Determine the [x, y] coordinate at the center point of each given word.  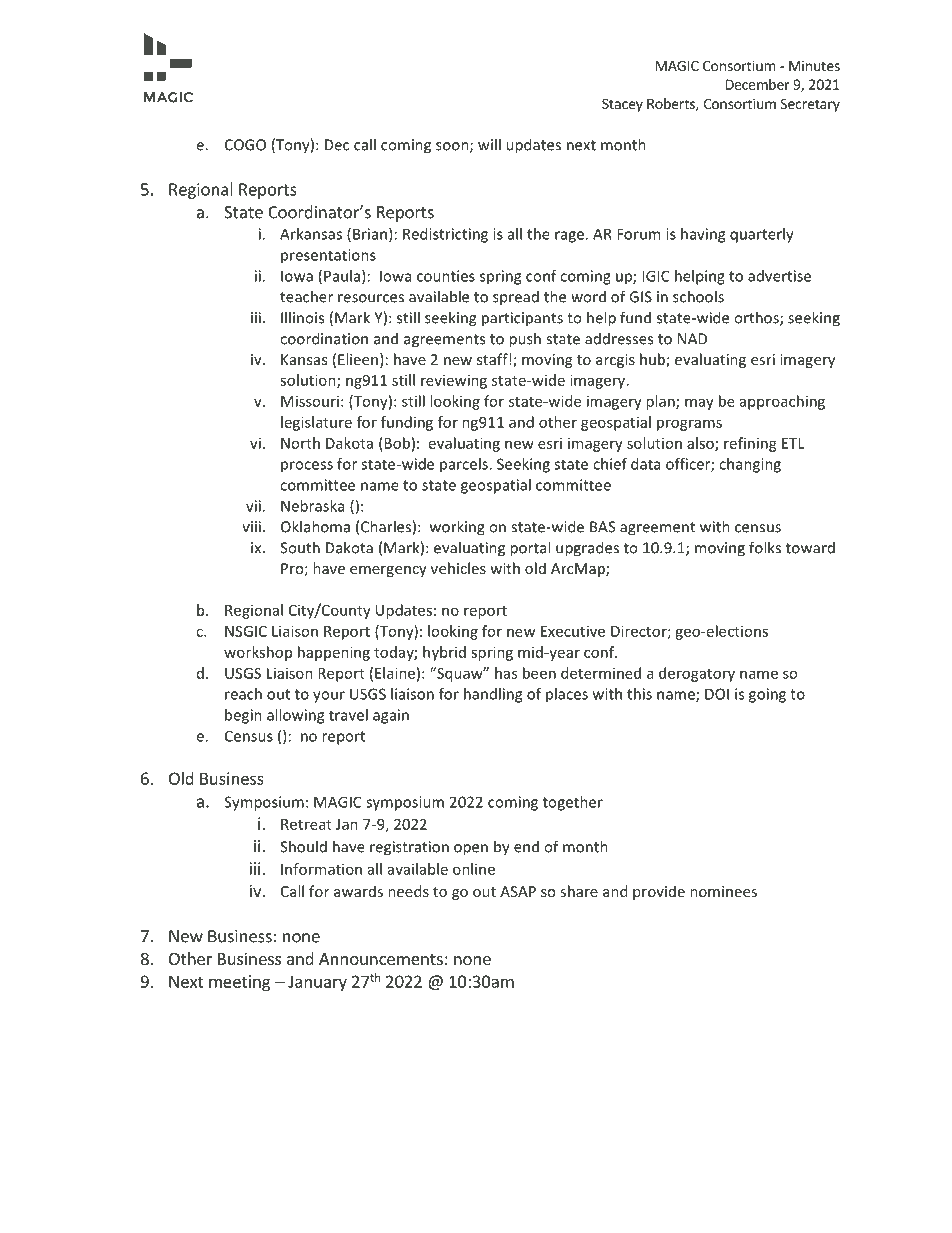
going [767, 695]
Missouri [310, 401]
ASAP [518, 891]
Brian [370, 234]
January [317, 983]
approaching [782, 402]
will [489, 144]
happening [334, 653]
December [757, 84]
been [539, 673]
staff [493, 359]
